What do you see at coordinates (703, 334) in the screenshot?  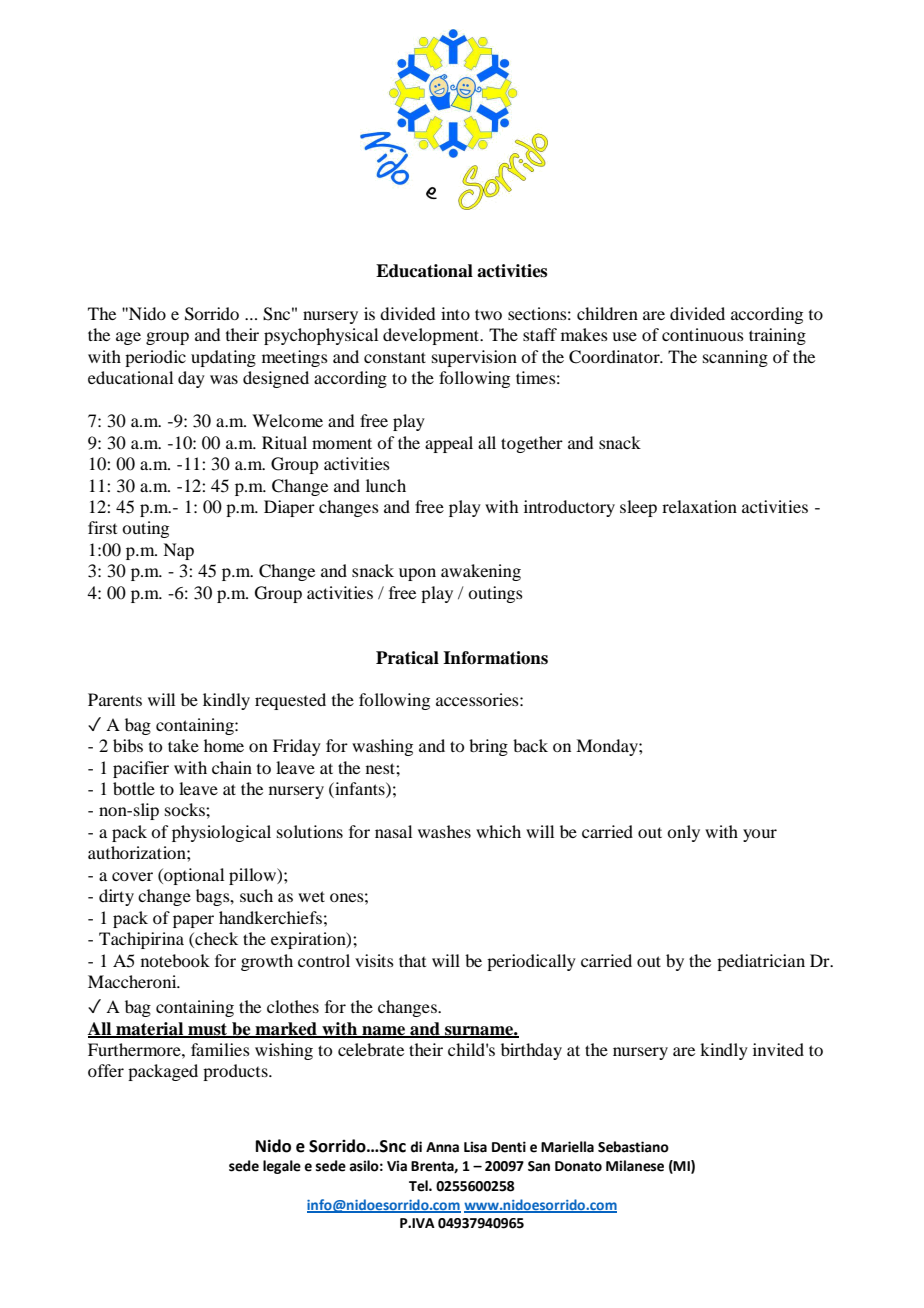 I see `continuous` at bounding box center [703, 334].
